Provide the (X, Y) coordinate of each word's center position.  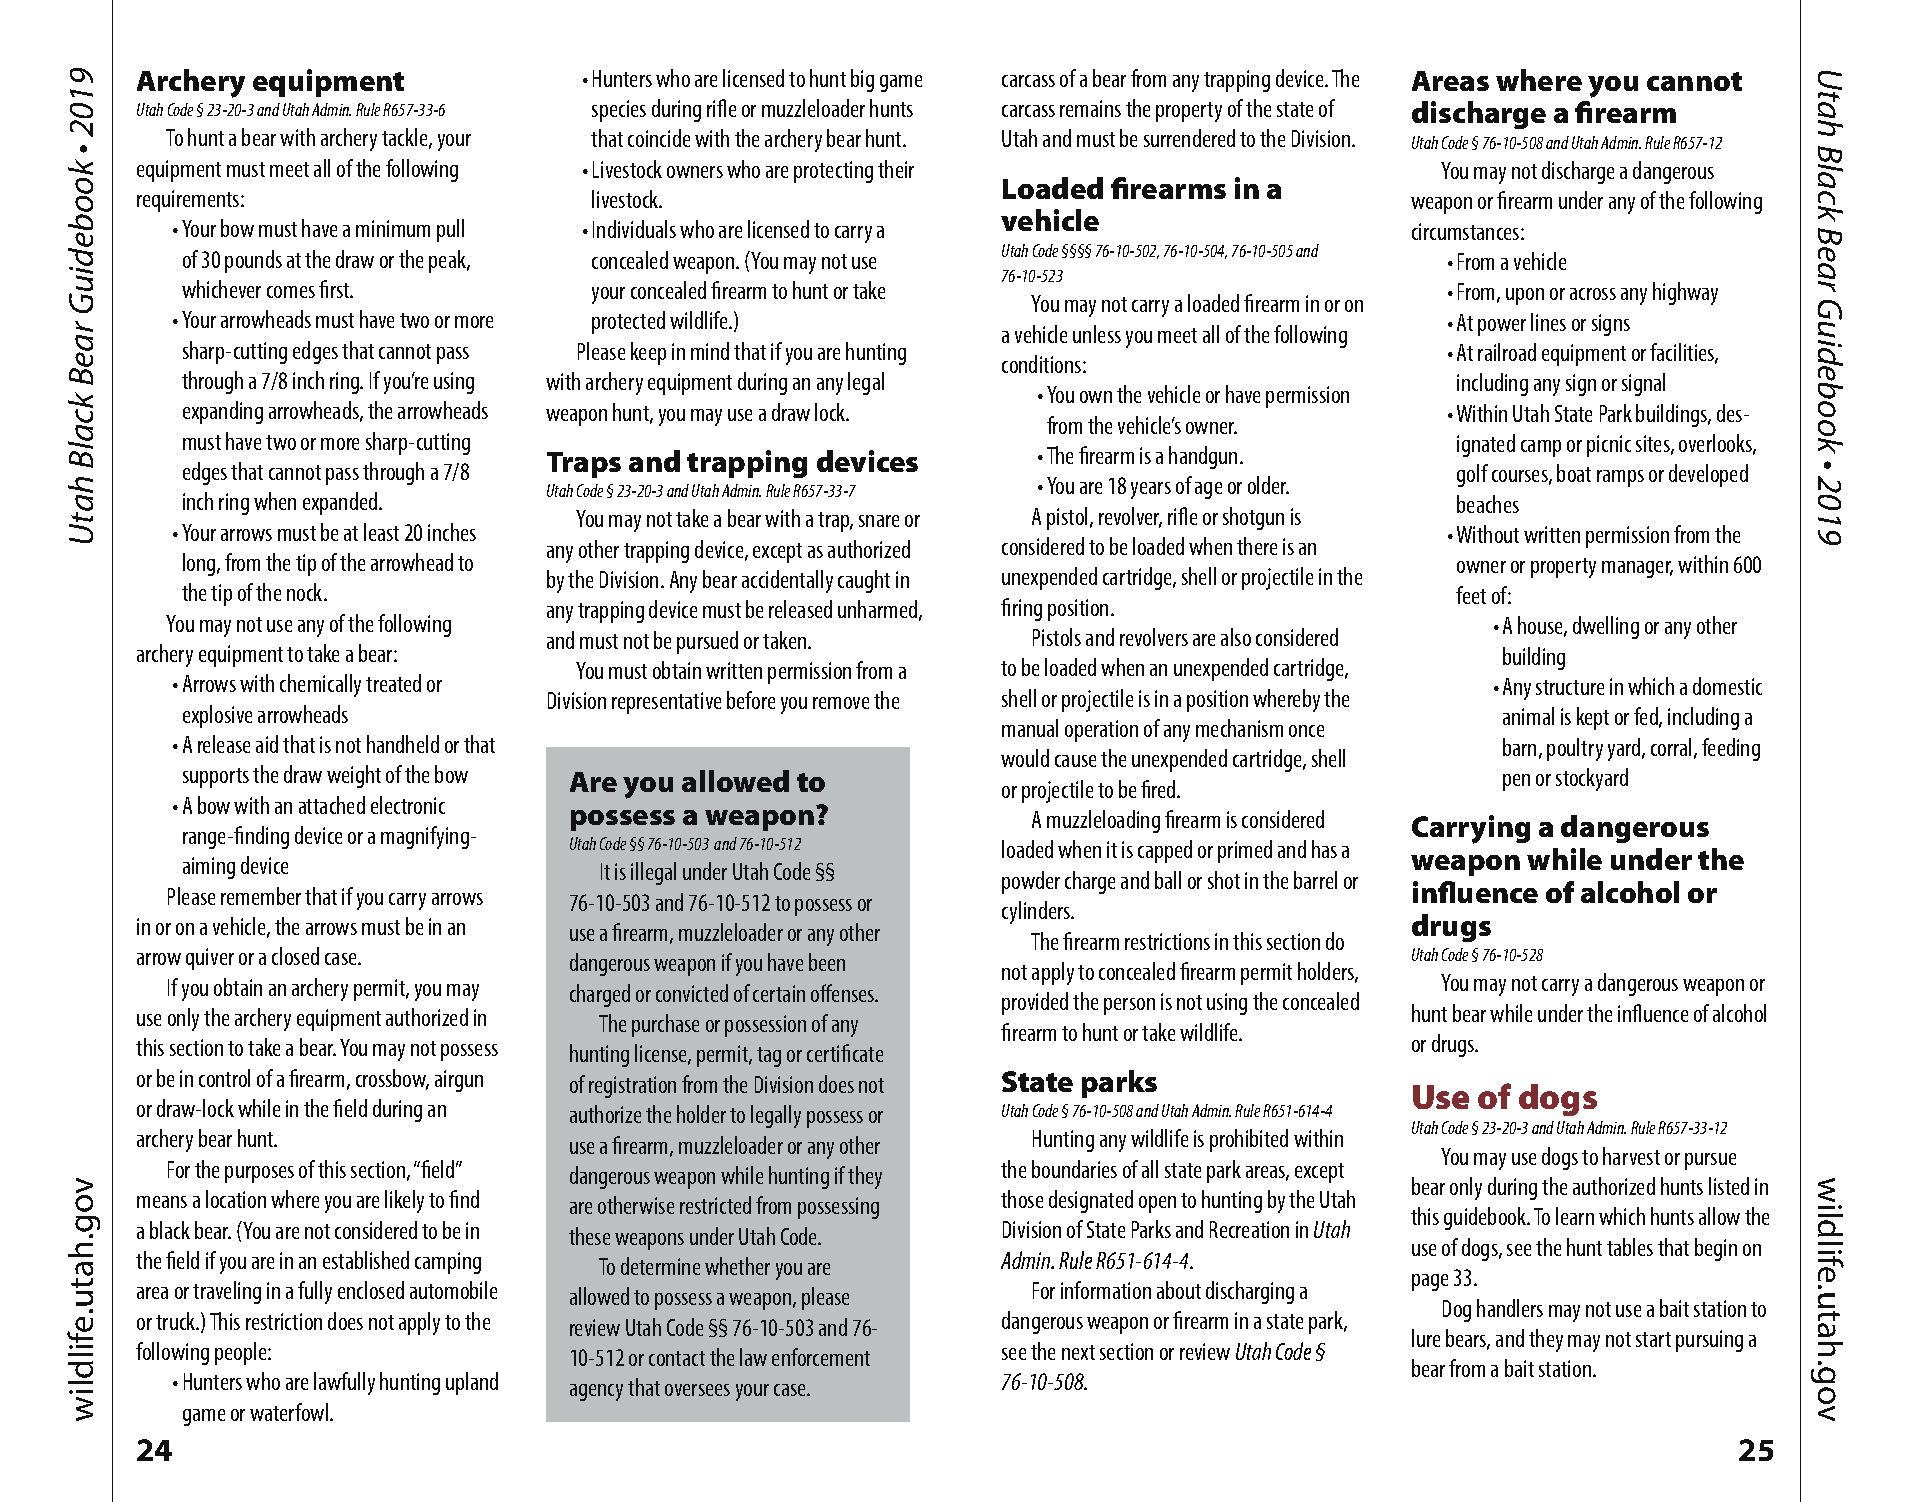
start (1653, 1339)
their (896, 169)
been (827, 962)
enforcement (821, 1357)
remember (261, 896)
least (381, 532)
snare (879, 521)
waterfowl (290, 1412)
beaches (1488, 504)
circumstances (1467, 231)
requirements (189, 201)
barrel (1315, 880)
